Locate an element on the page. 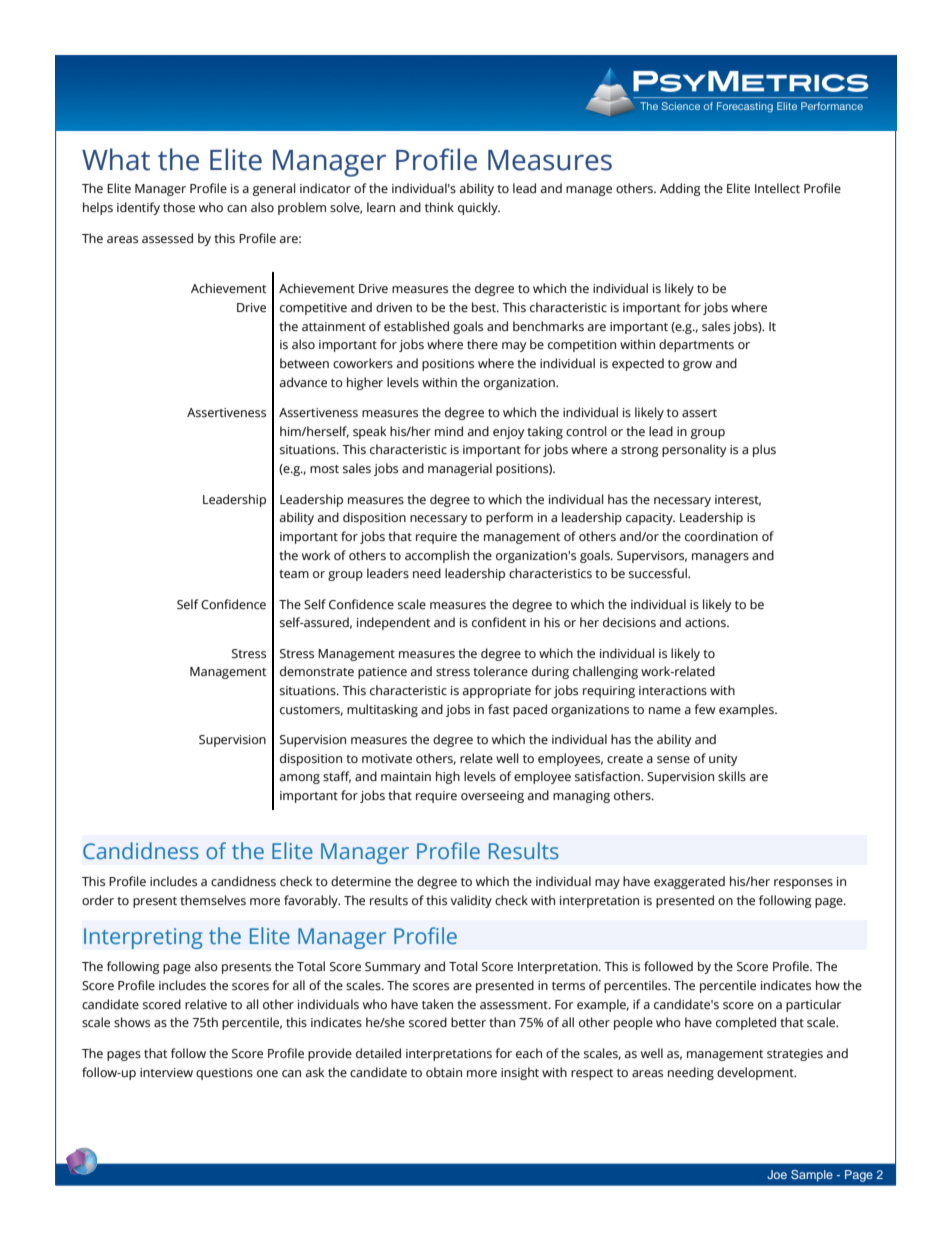 The image size is (952, 1233). Joe is located at coordinates (777, 1174).
